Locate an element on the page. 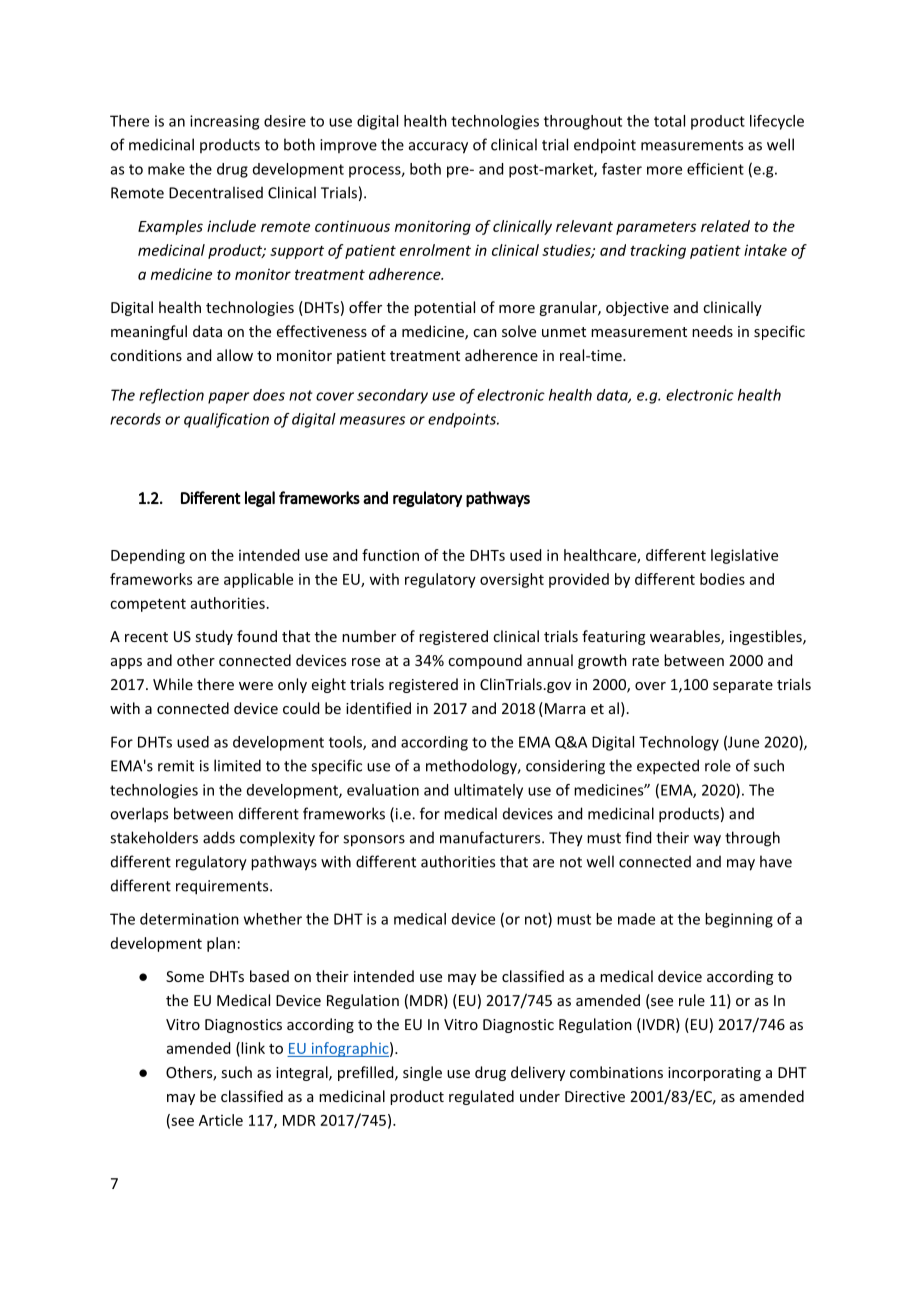  study is located at coordinates (214, 637).
